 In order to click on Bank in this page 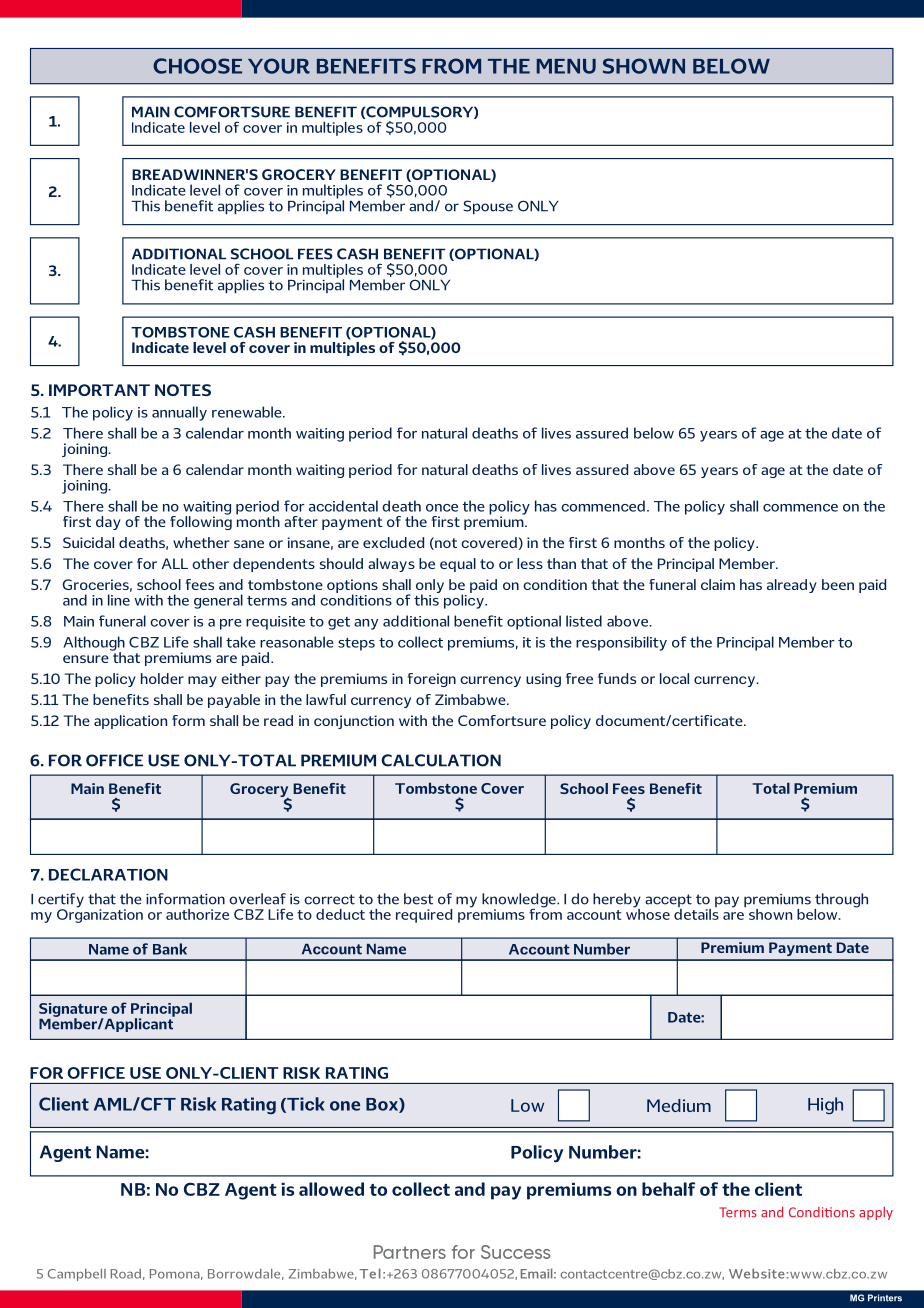, I will do `click(170, 949)`.
